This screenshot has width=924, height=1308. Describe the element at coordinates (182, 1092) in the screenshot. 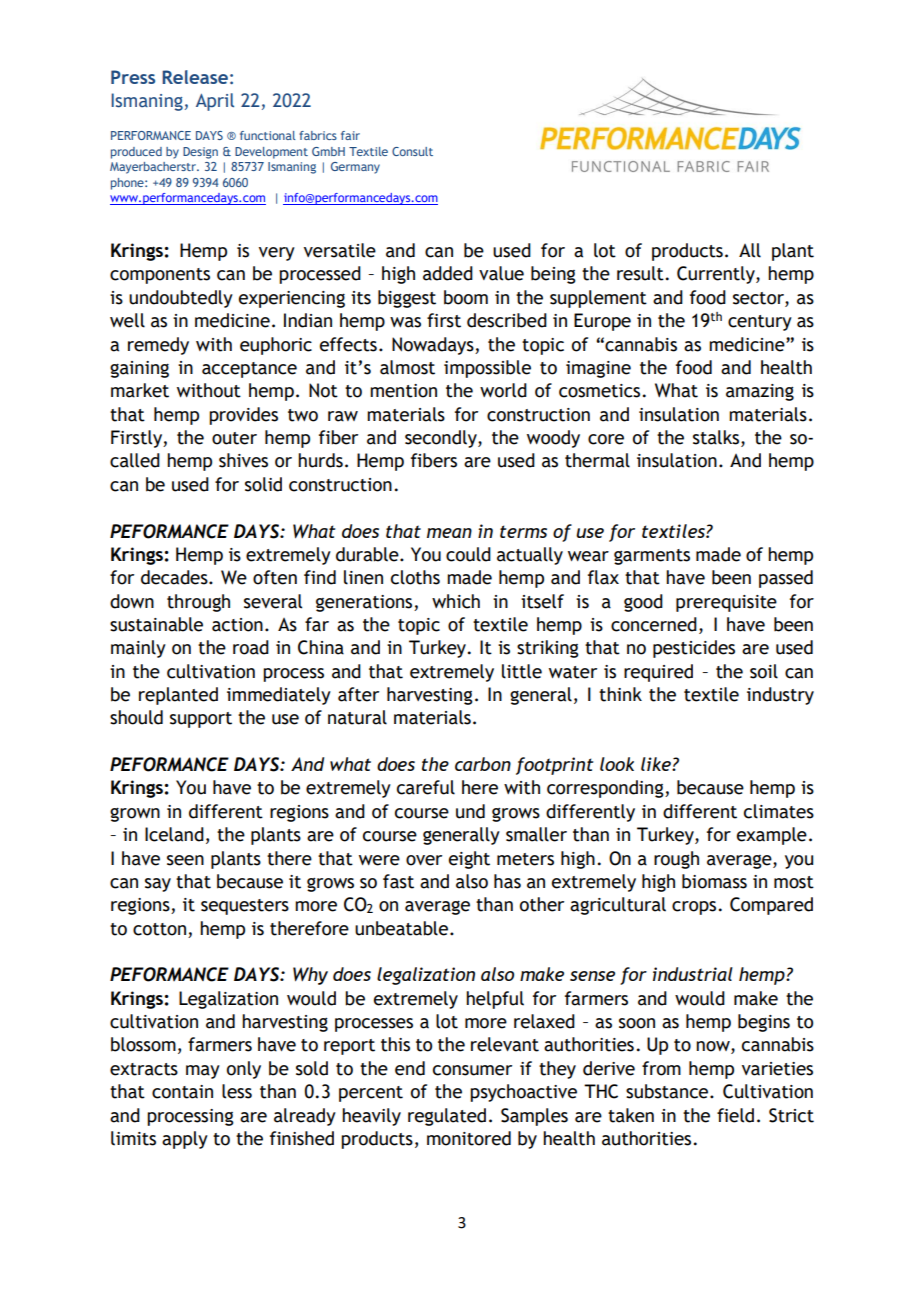

I see `contain` at that location.
